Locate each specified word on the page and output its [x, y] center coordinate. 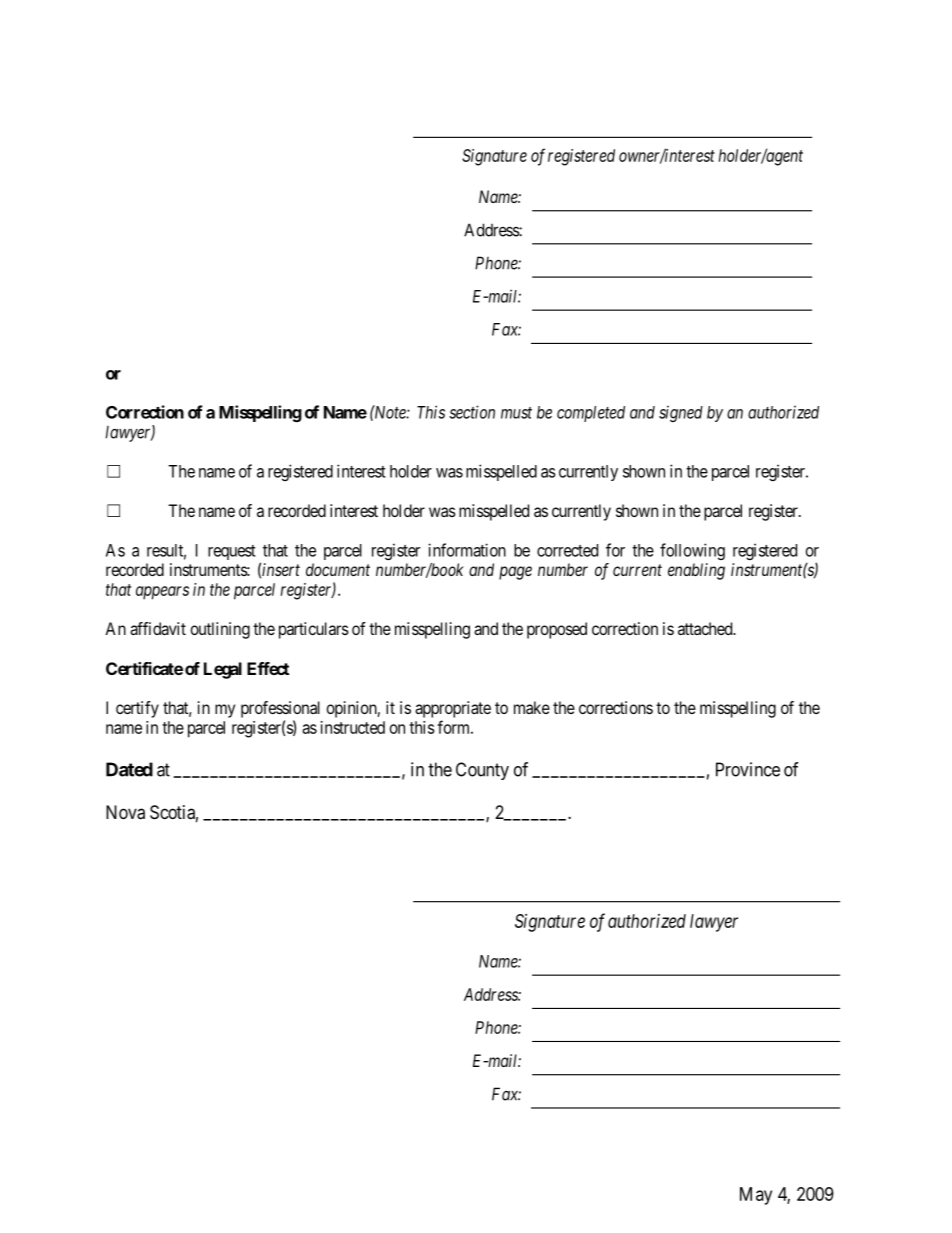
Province [748, 769]
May [756, 1196]
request [232, 552]
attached [706, 628]
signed [681, 413]
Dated [129, 769]
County [482, 771]
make [532, 707]
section [472, 412]
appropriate [453, 709]
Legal [223, 670]
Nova [125, 812]
